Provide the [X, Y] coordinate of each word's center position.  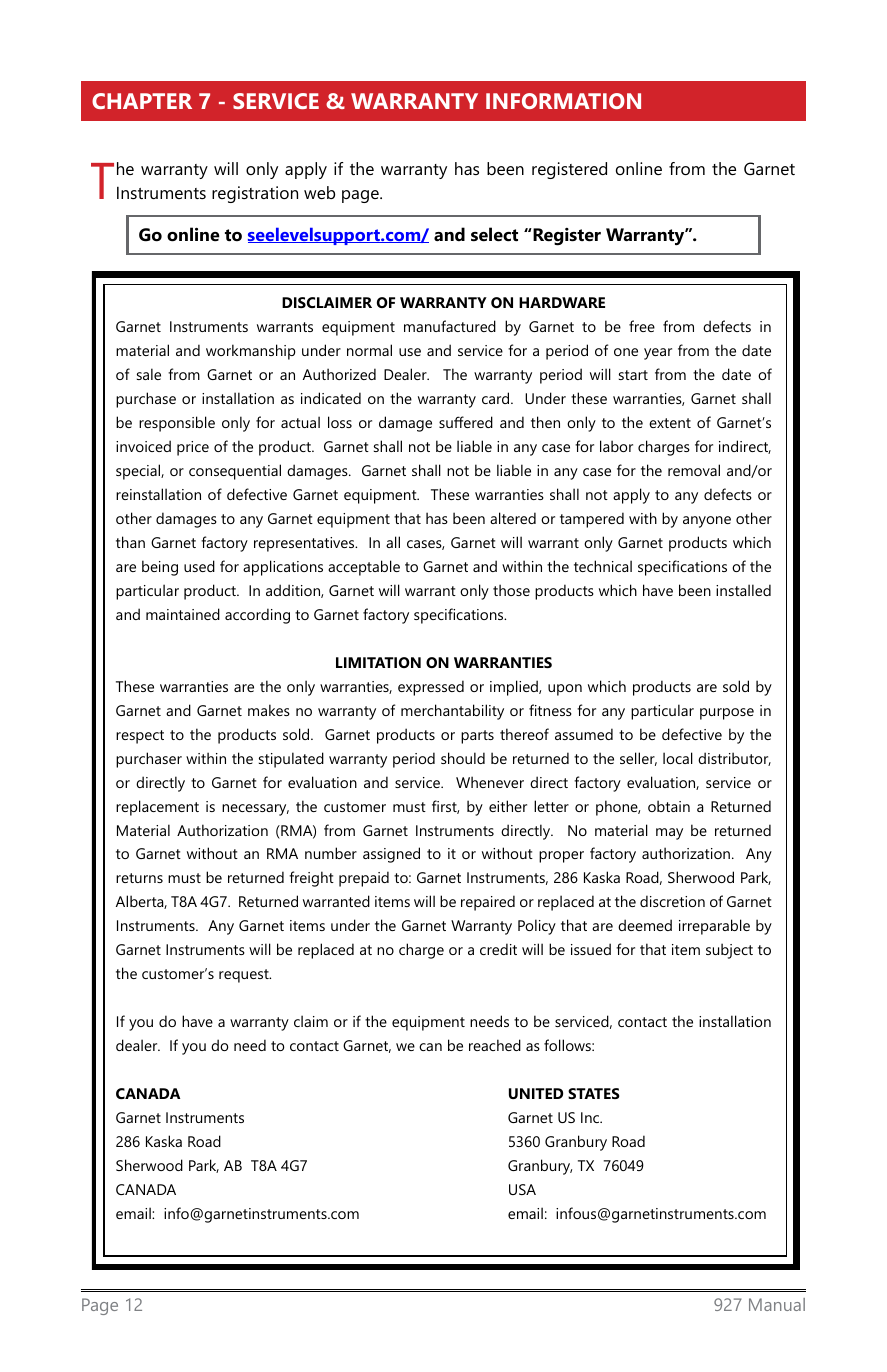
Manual [777, 1304]
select [494, 234]
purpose [727, 714]
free [642, 326]
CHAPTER [142, 101]
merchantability [452, 712]
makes [269, 710]
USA [522, 1189]
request [245, 976]
